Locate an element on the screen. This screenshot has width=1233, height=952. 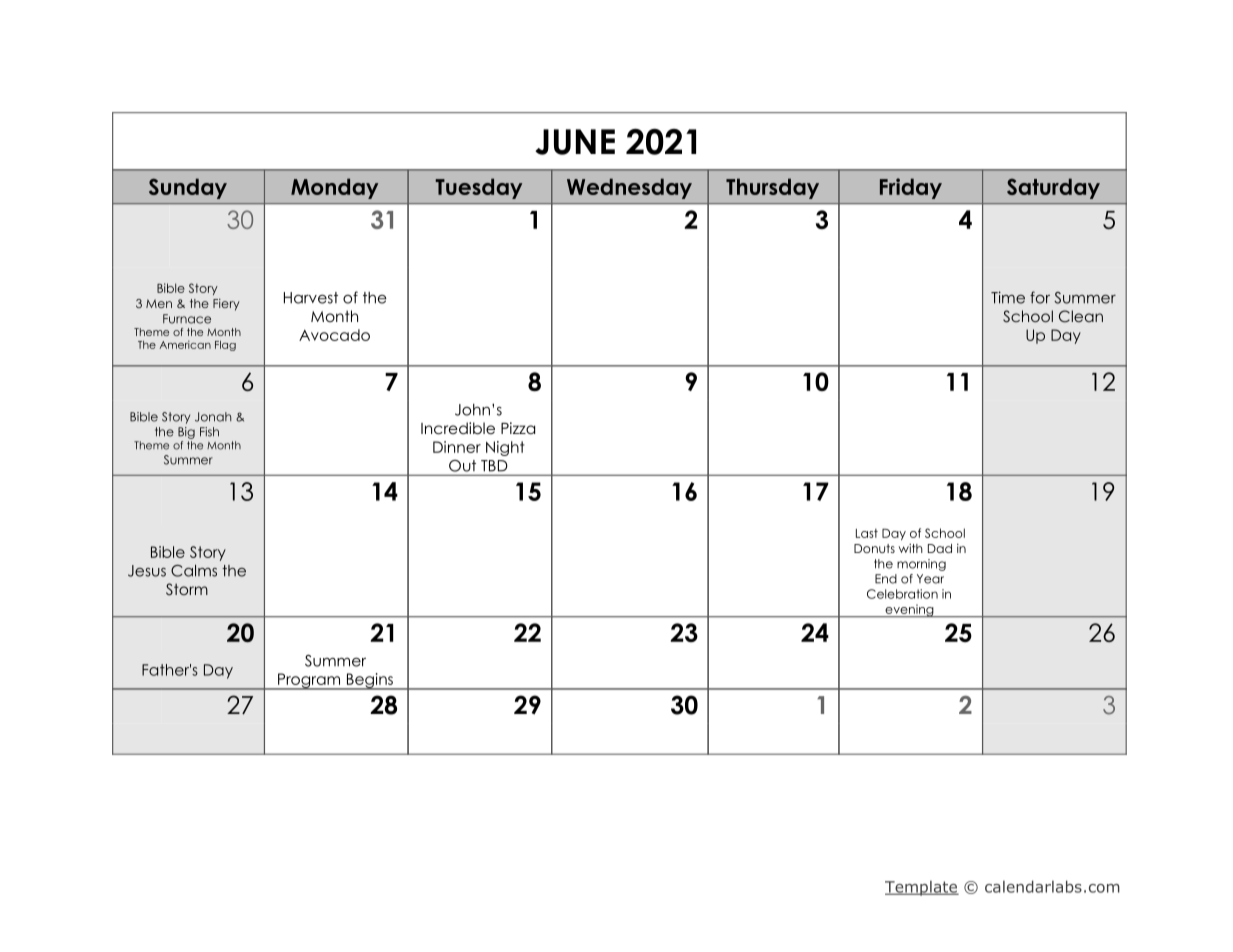
Calms is located at coordinates (194, 571).
